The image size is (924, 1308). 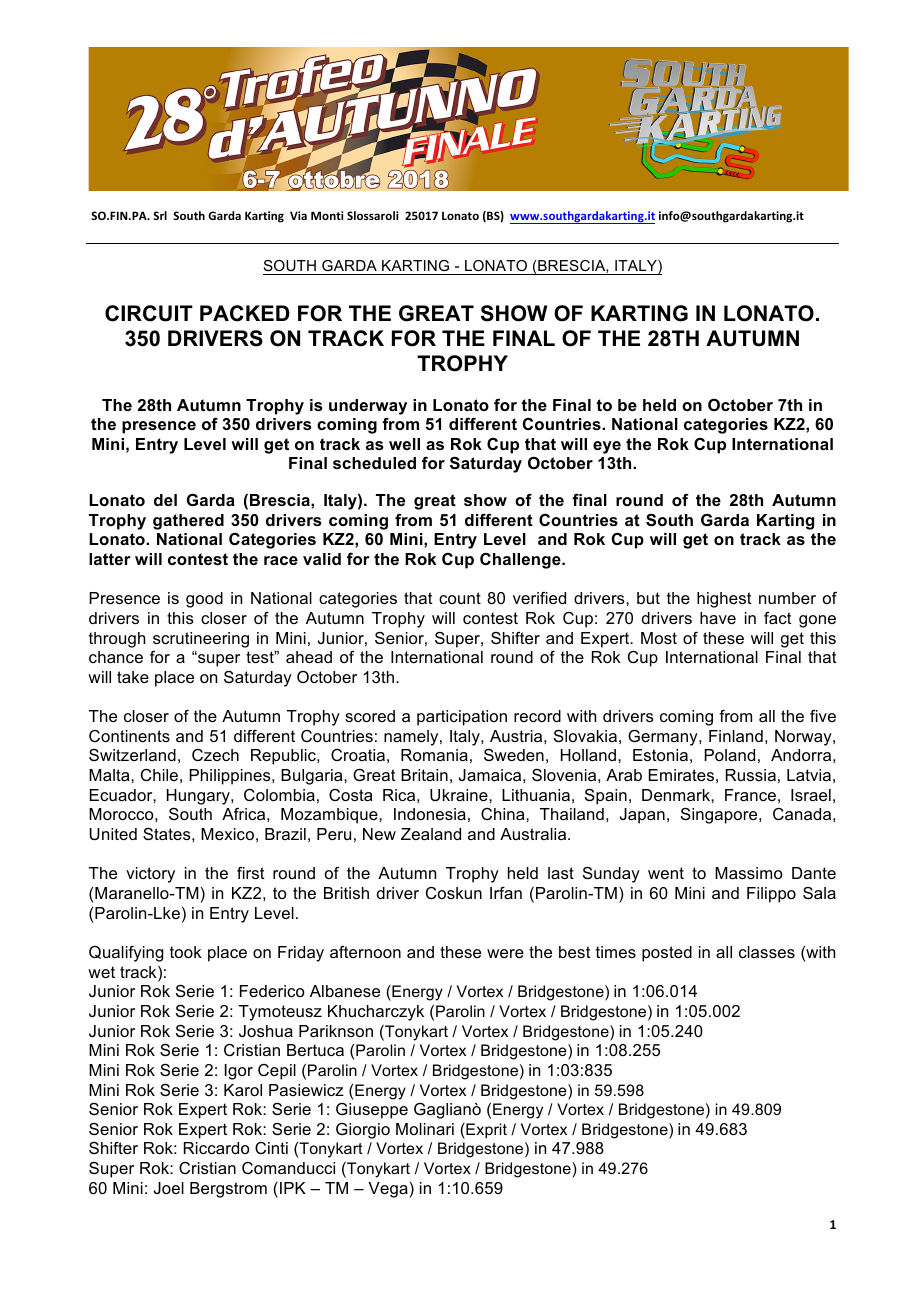 I want to click on Zealand, so click(x=431, y=834).
